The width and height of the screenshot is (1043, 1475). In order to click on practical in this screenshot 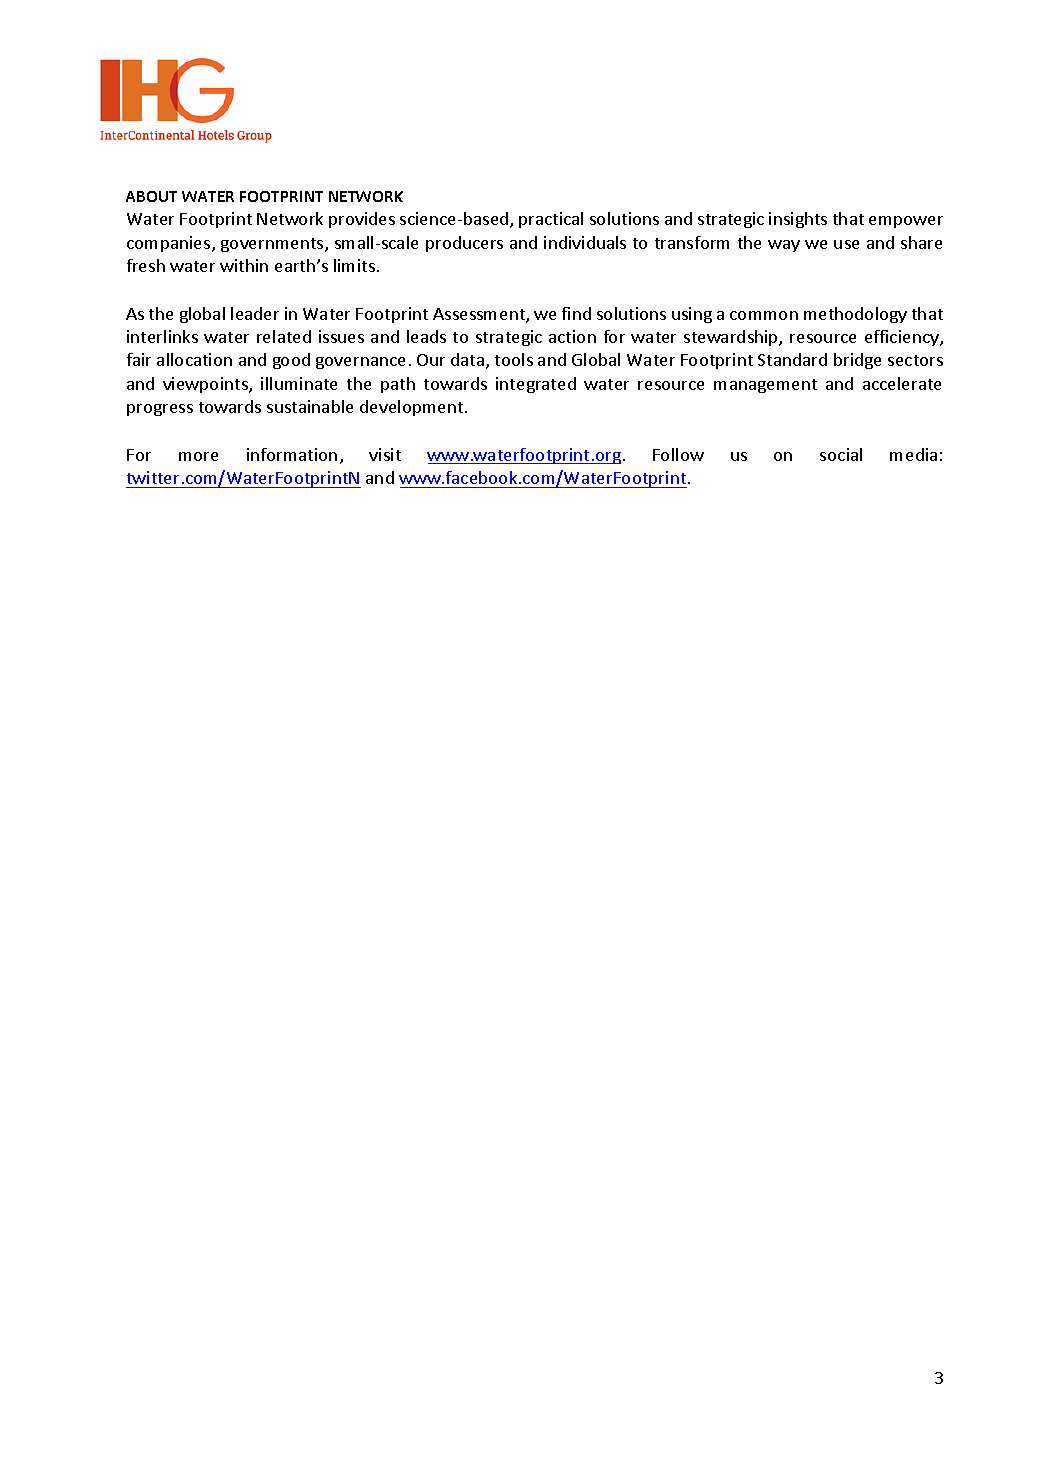, I will do `click(551, 220)`.
